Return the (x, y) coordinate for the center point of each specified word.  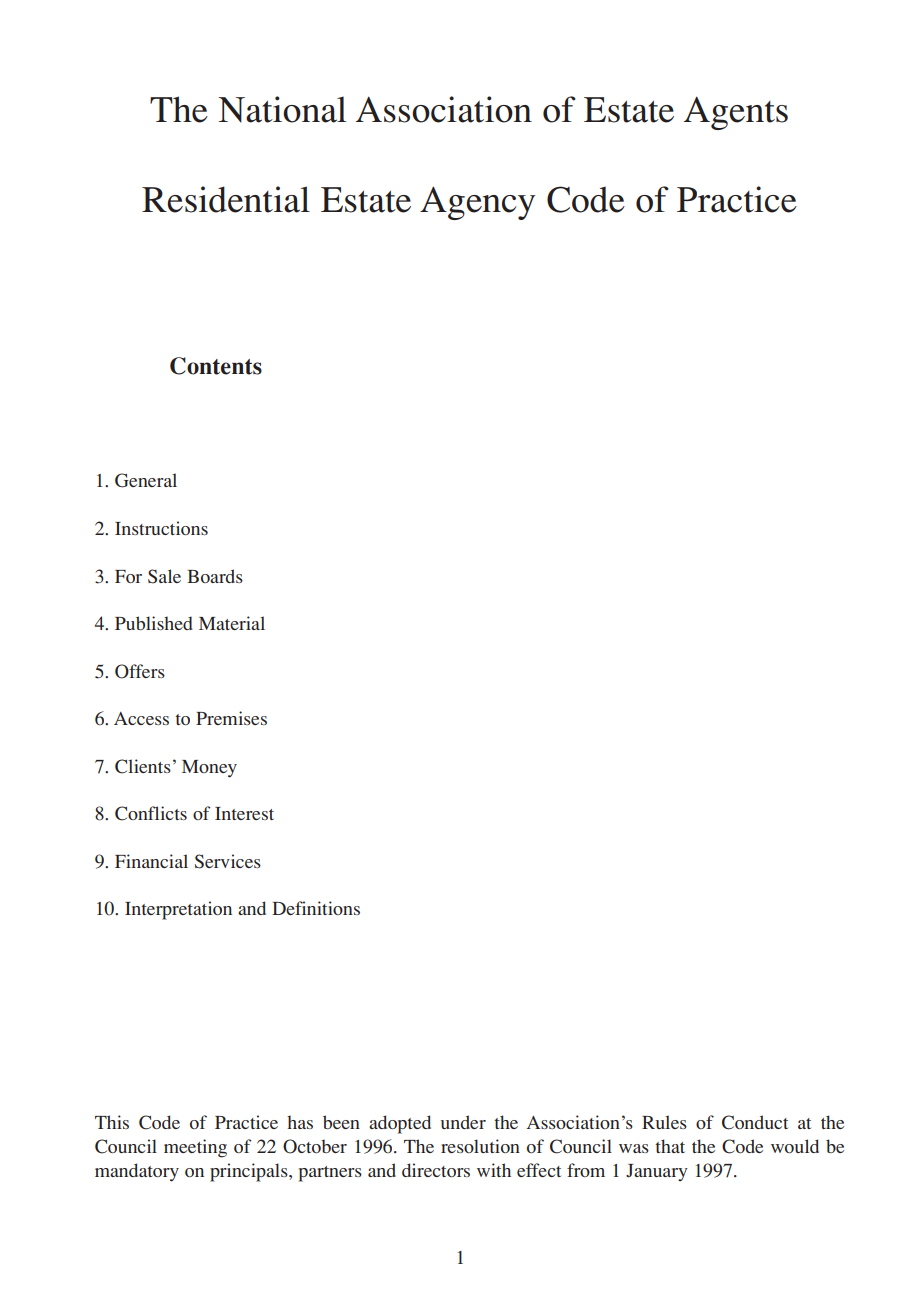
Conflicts (151, 813)
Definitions (316, 908)
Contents (216, 366)
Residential (226, 199)
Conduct (755, 1122)
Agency (477, 203)
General (146, 480)
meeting (195, 1148)
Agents (736, 113)
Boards (215, 576)
